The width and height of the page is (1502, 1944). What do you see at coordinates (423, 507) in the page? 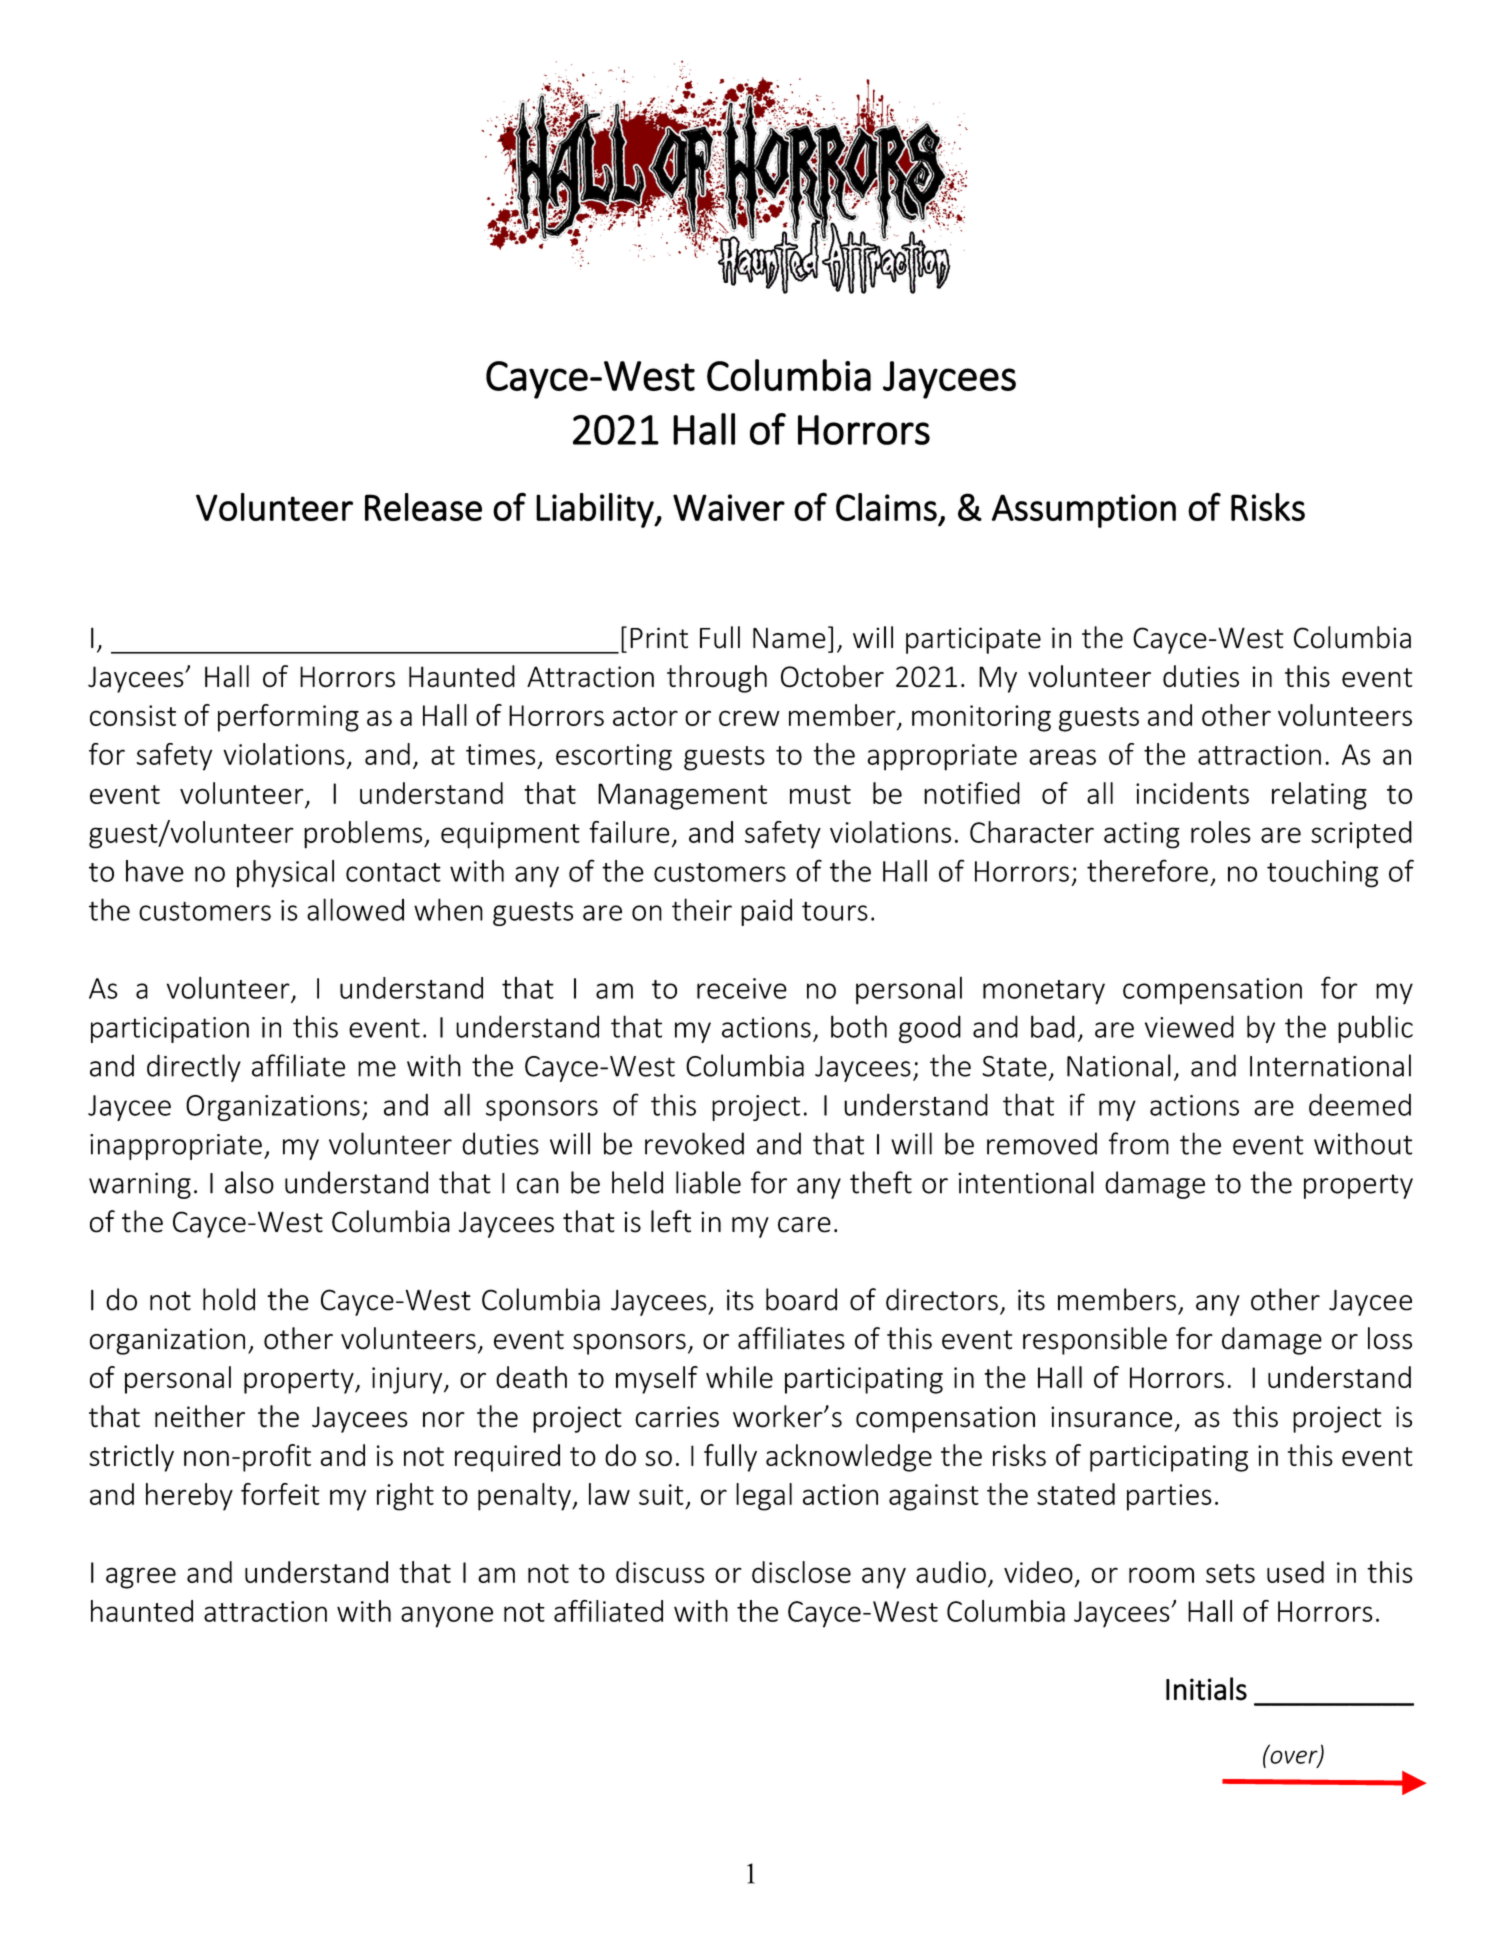
I see `Release` at bounding box center [423, 507].
